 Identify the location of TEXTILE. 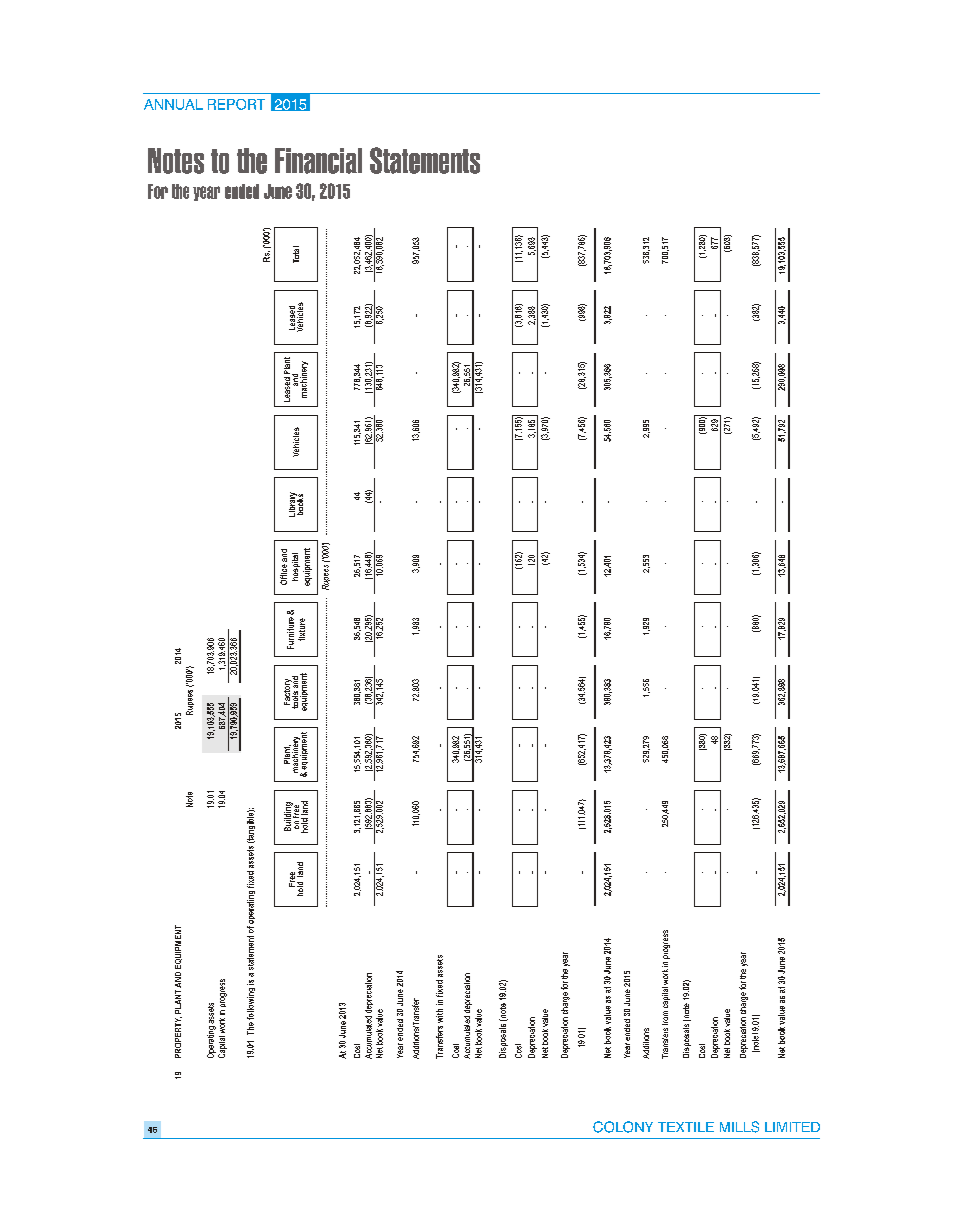
(686, 1127).
